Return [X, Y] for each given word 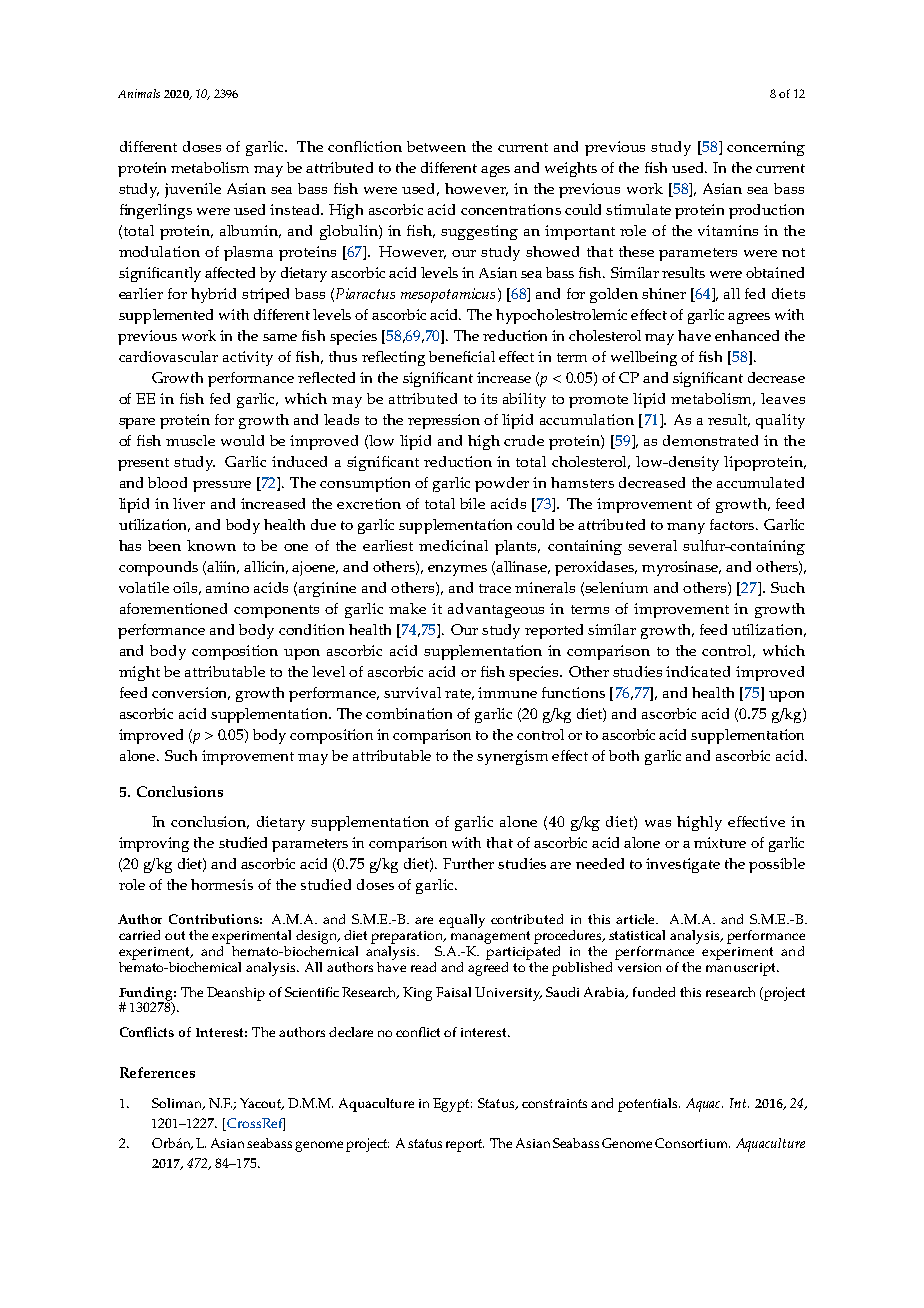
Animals [139, 93]
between [436, 146]
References [157, 1072]
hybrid [213, 295]
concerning [766, 148]
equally [462, 921]
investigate [683, 865]
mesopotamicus [448, 295]
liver [189, 503]
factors [733, 524]
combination [409, 713]
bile [472, 503]
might [139, 673]
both [624, 755]
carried [139, 935]
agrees [749, 318]
